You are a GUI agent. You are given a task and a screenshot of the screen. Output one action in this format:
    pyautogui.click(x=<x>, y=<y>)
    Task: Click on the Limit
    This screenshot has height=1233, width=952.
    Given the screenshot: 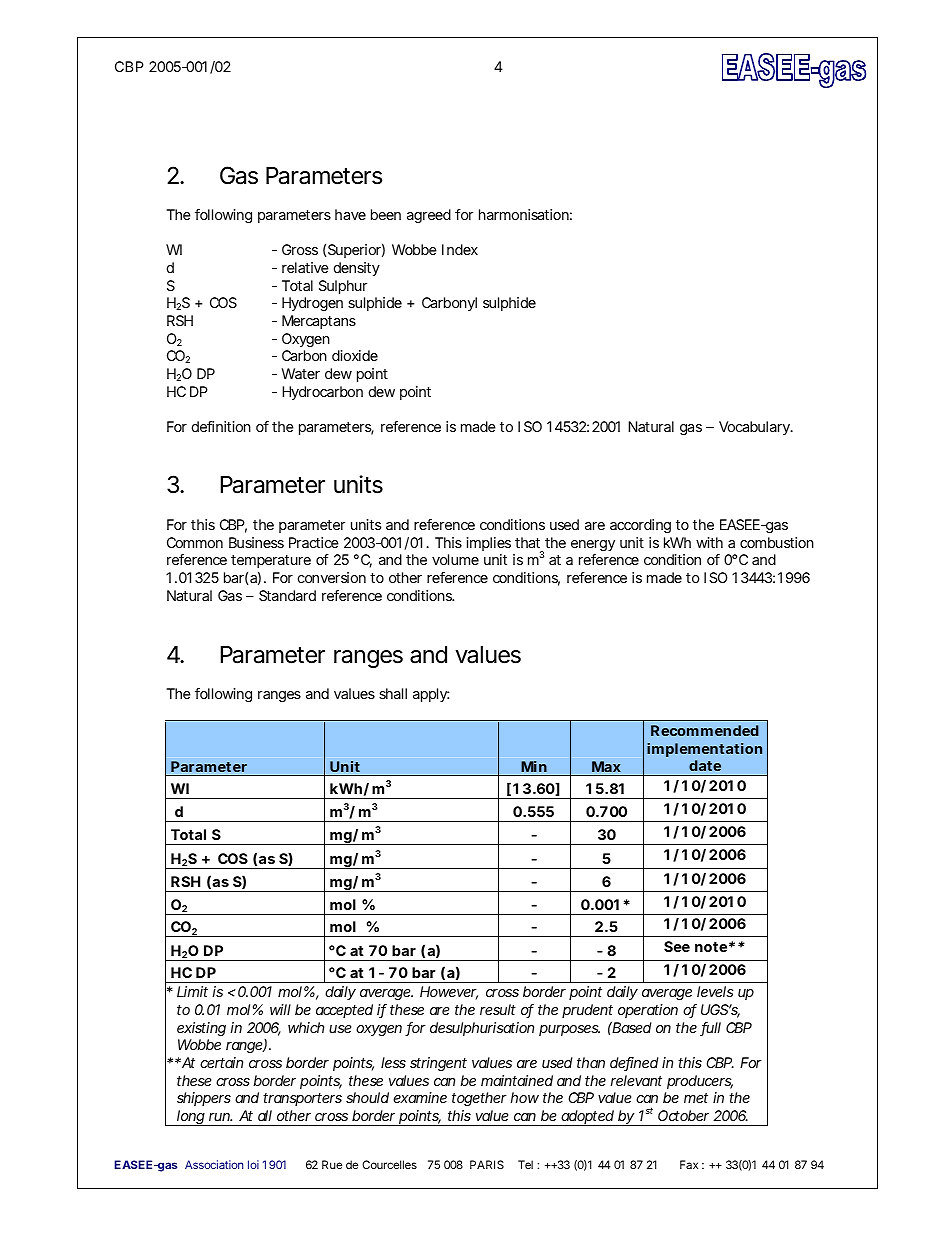 What is the action you would take?
    pyautogui.click(x=192, y=991)
